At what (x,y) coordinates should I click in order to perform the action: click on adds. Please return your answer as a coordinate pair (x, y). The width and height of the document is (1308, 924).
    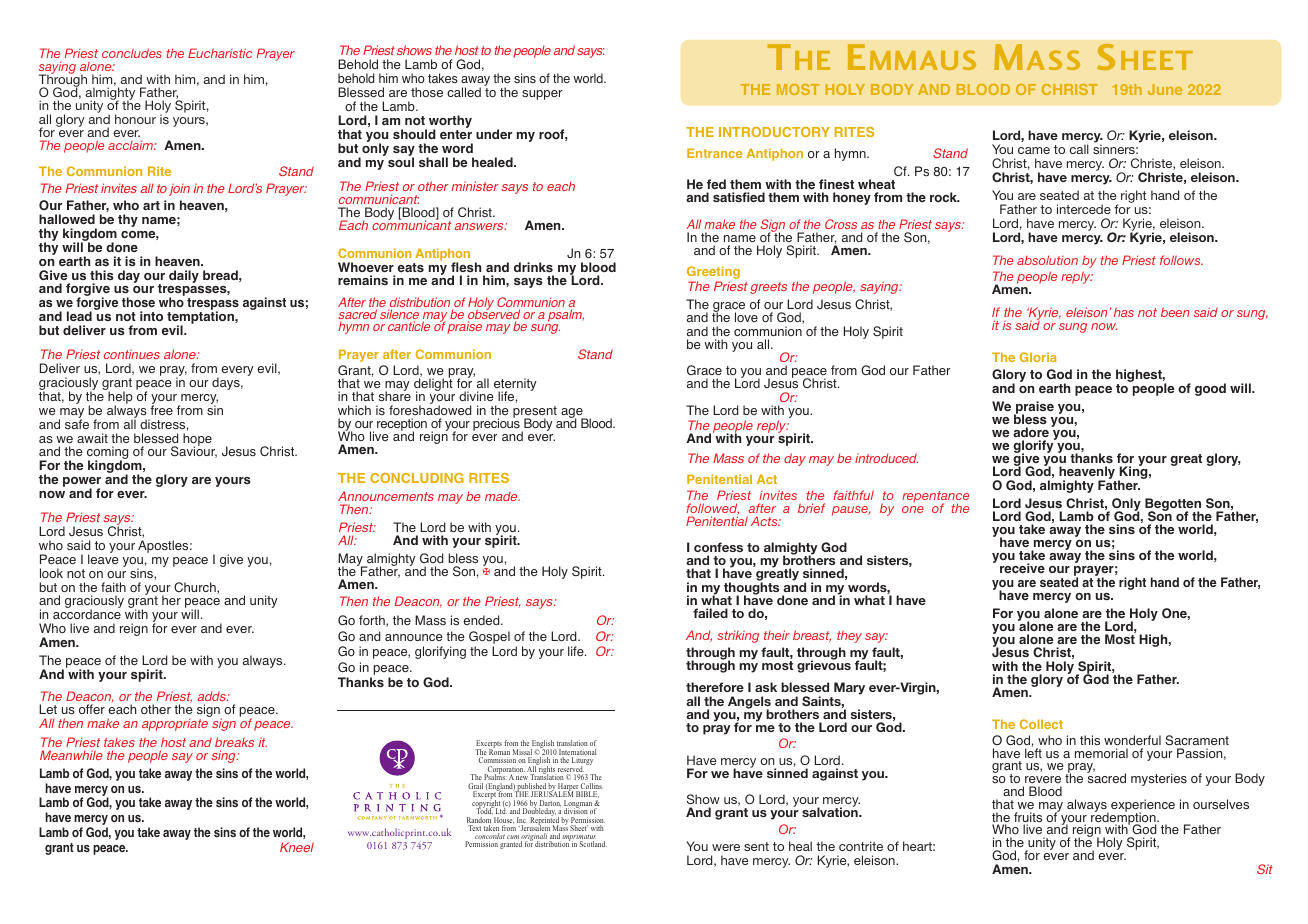
    Looking at the image, I should click on (212, 696).
